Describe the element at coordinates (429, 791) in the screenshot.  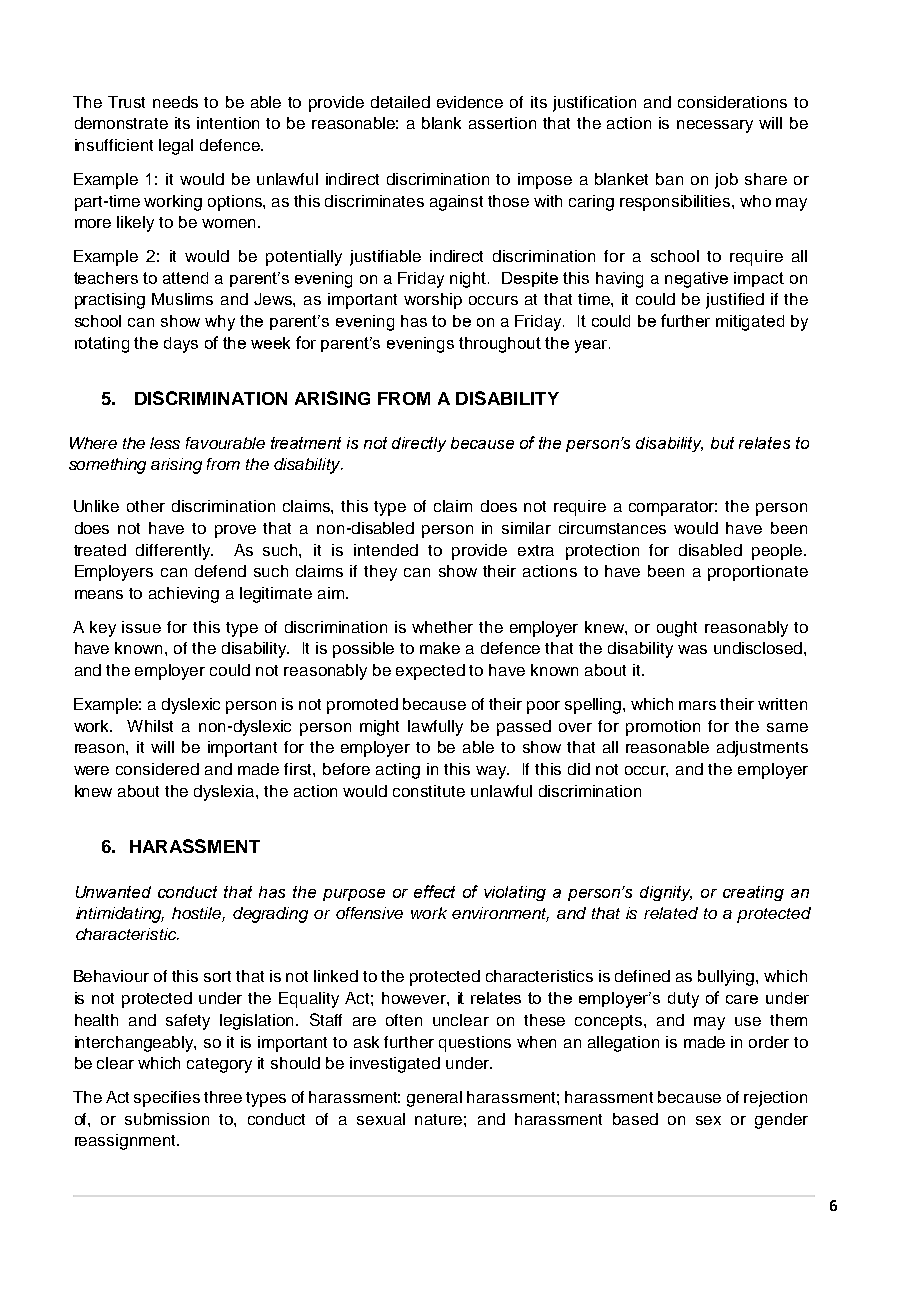
I see `constitute` at that location.
